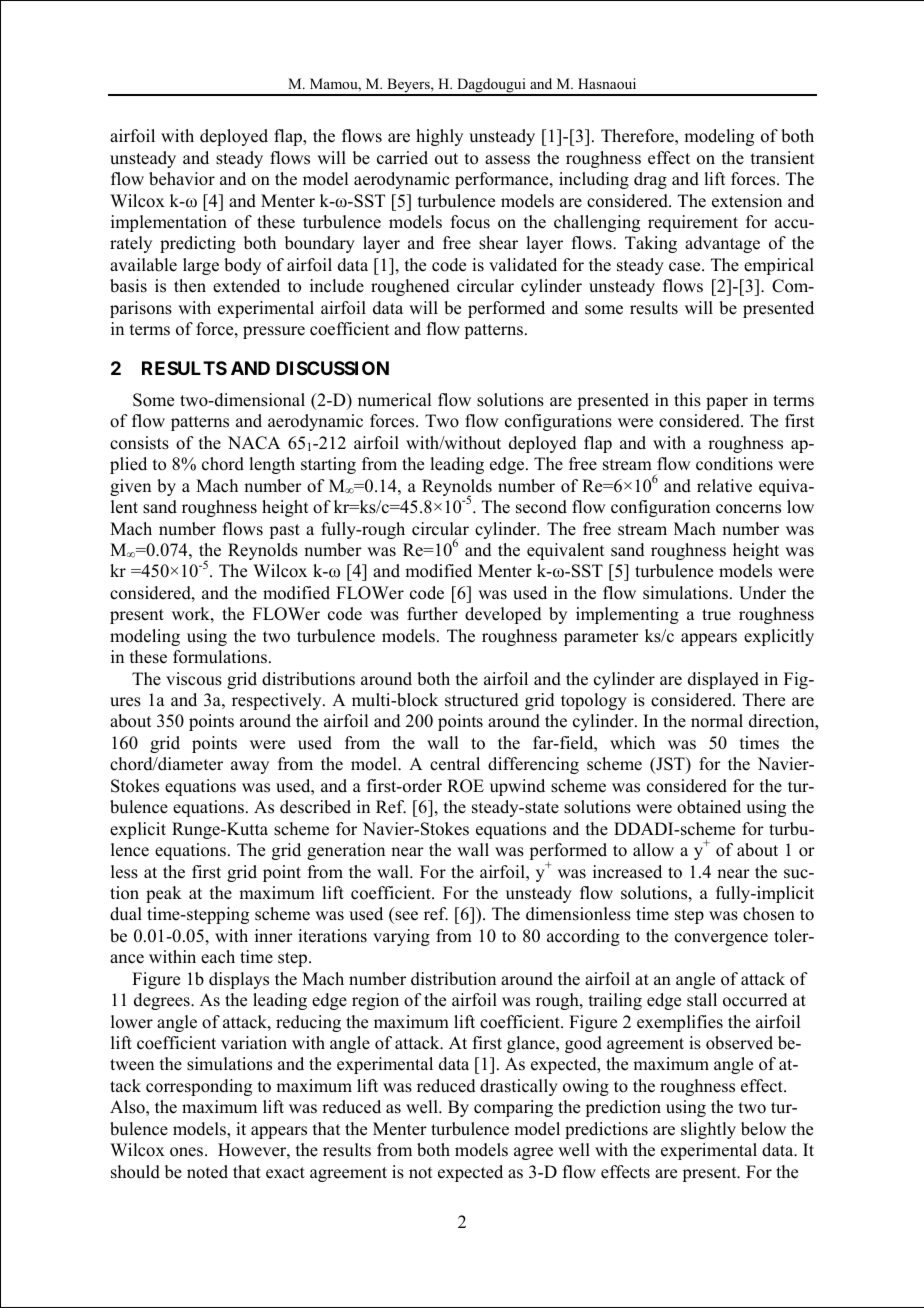 The width and height of the screenshot is (924, 1308). I want to click on noted, so click(207, 1172).
